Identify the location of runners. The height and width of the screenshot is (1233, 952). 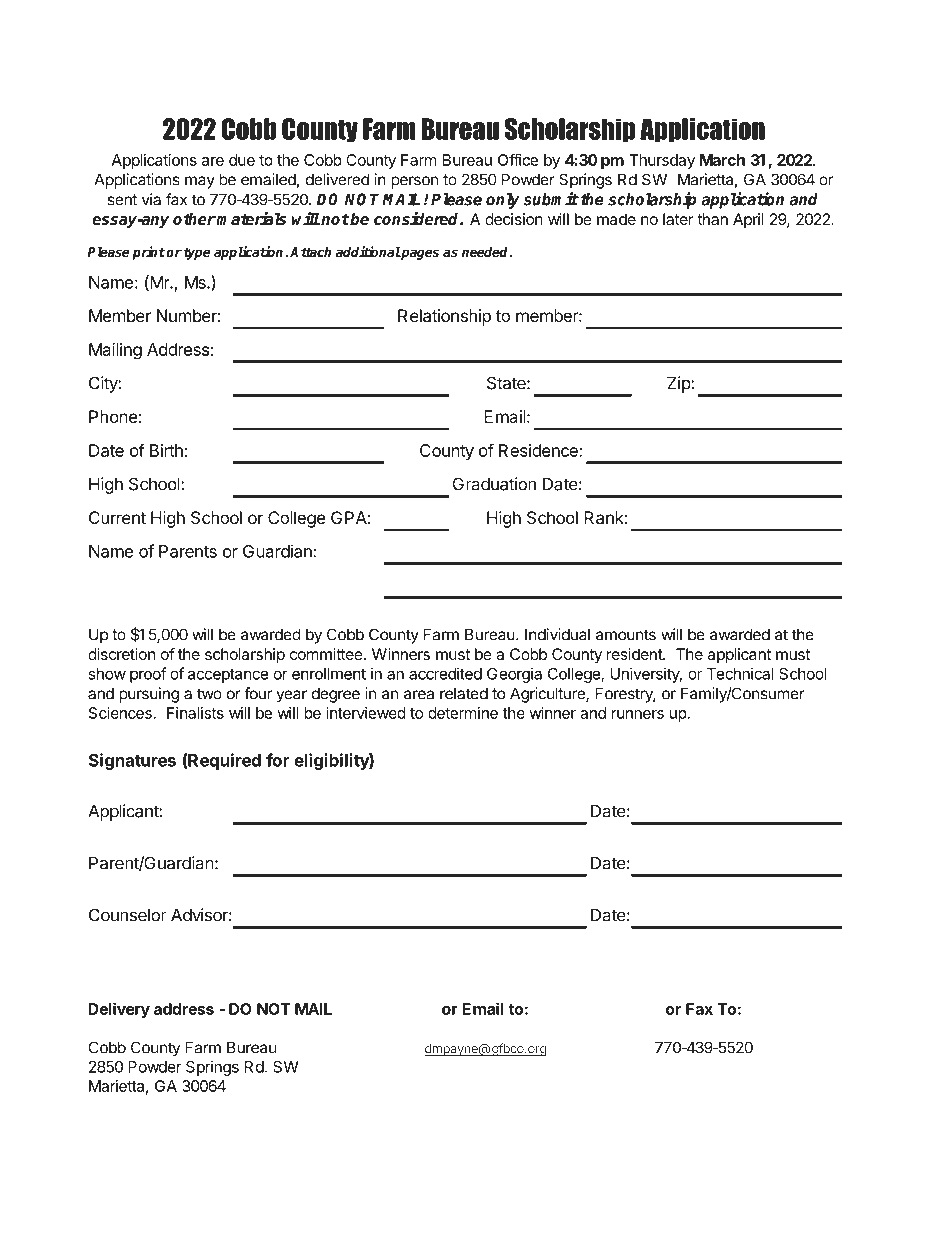
(638, 714).
